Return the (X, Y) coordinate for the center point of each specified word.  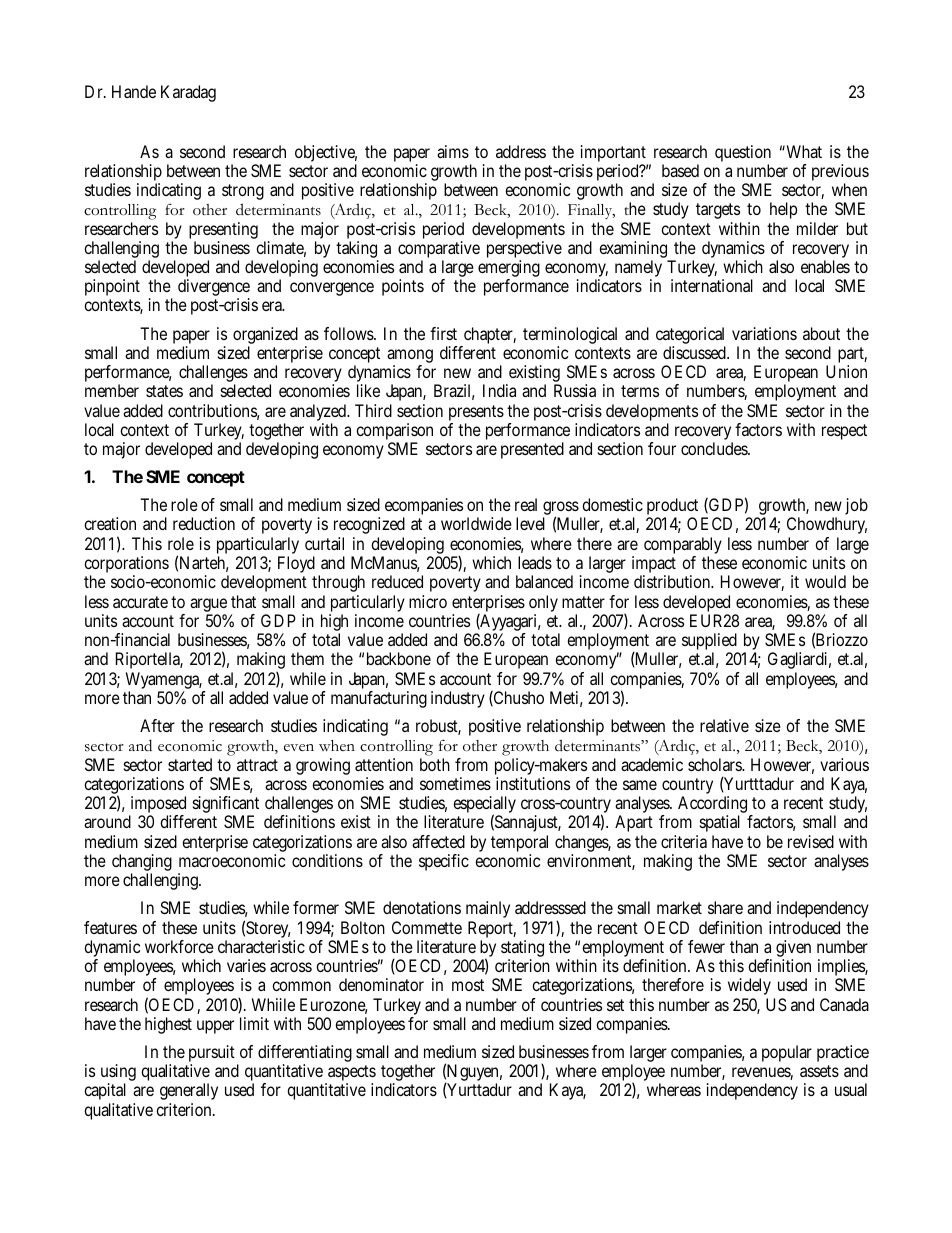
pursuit (212, 1053)
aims (453, 151)
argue (208, 606)
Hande (134, 91)
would (825, 581)
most (468, 985)
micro (428, 601)
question (743, 153)
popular (787, 1053)
